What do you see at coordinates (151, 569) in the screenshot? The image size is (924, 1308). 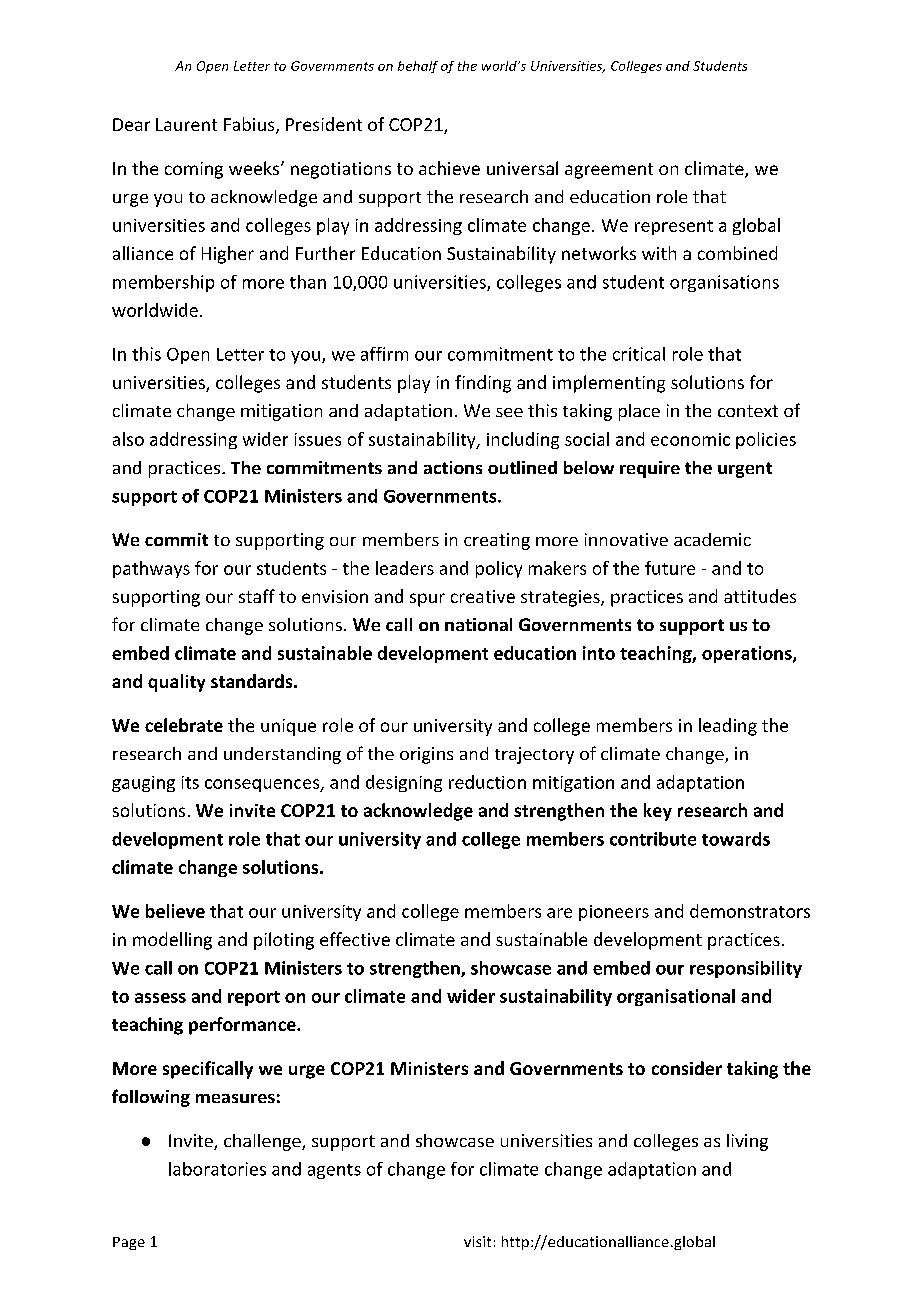 I see `pathways` at bounding box center [151, 569].
